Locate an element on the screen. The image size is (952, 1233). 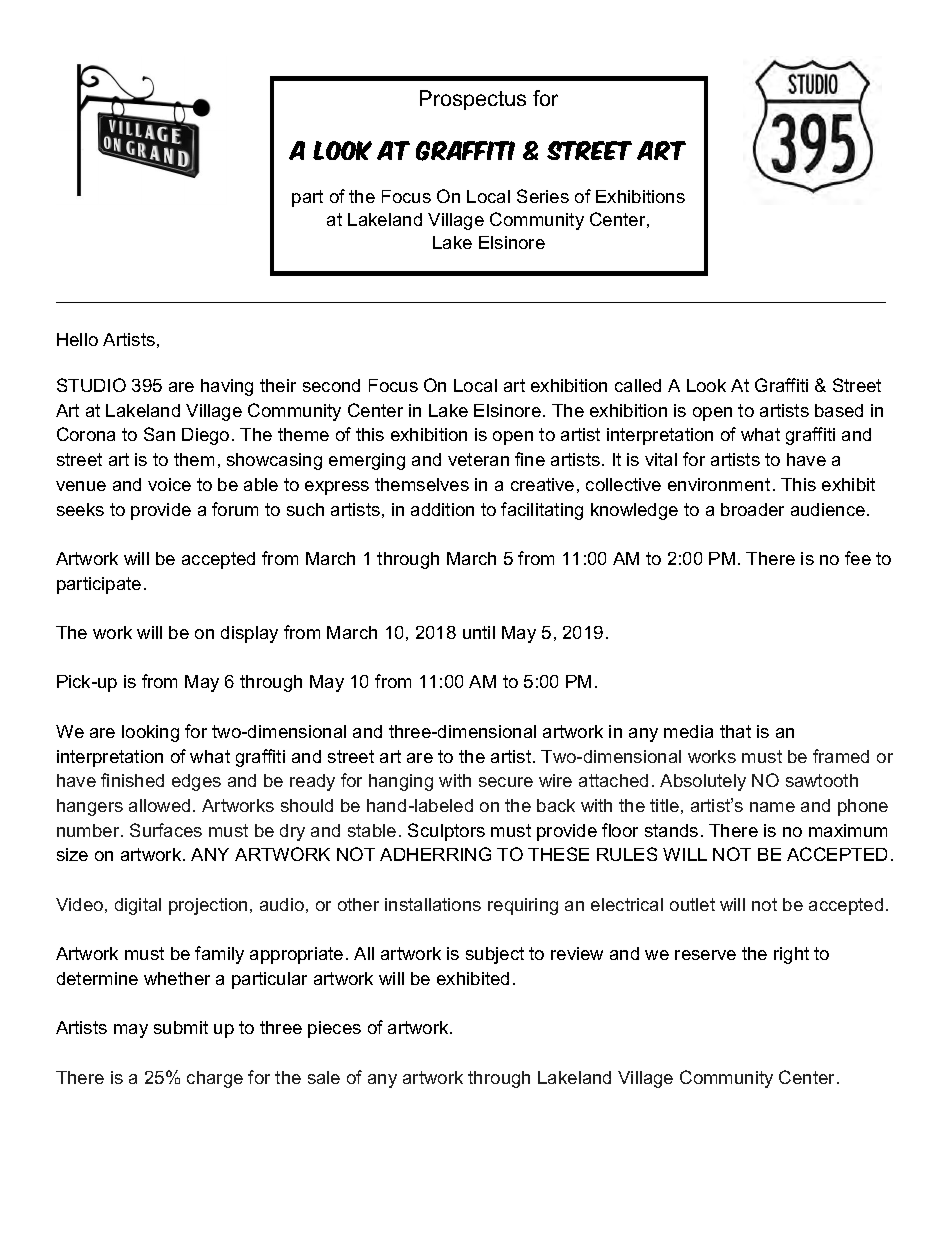
Prospectus is located at coordinates (473, 100).
